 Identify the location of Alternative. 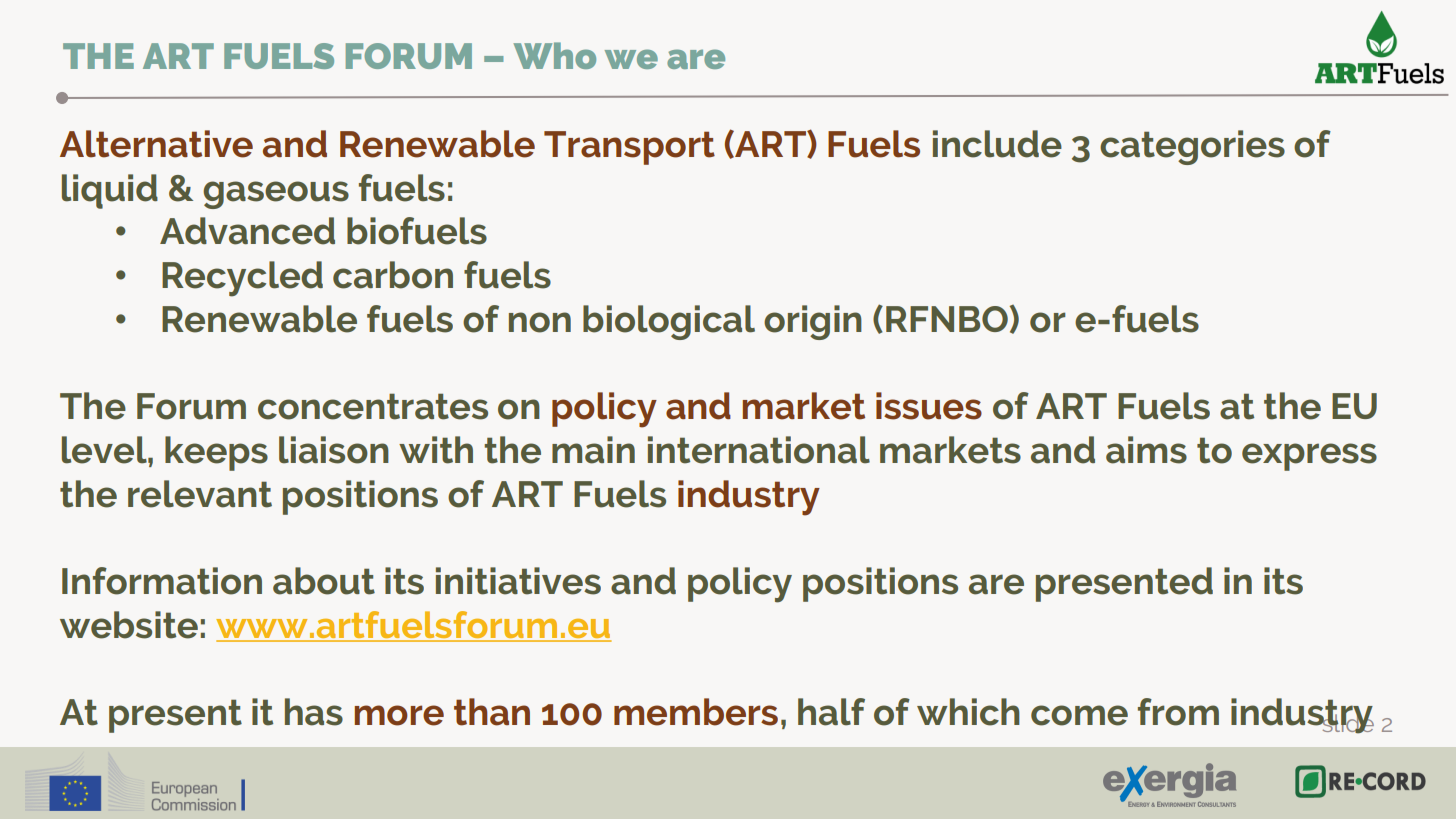
(156, 144).
